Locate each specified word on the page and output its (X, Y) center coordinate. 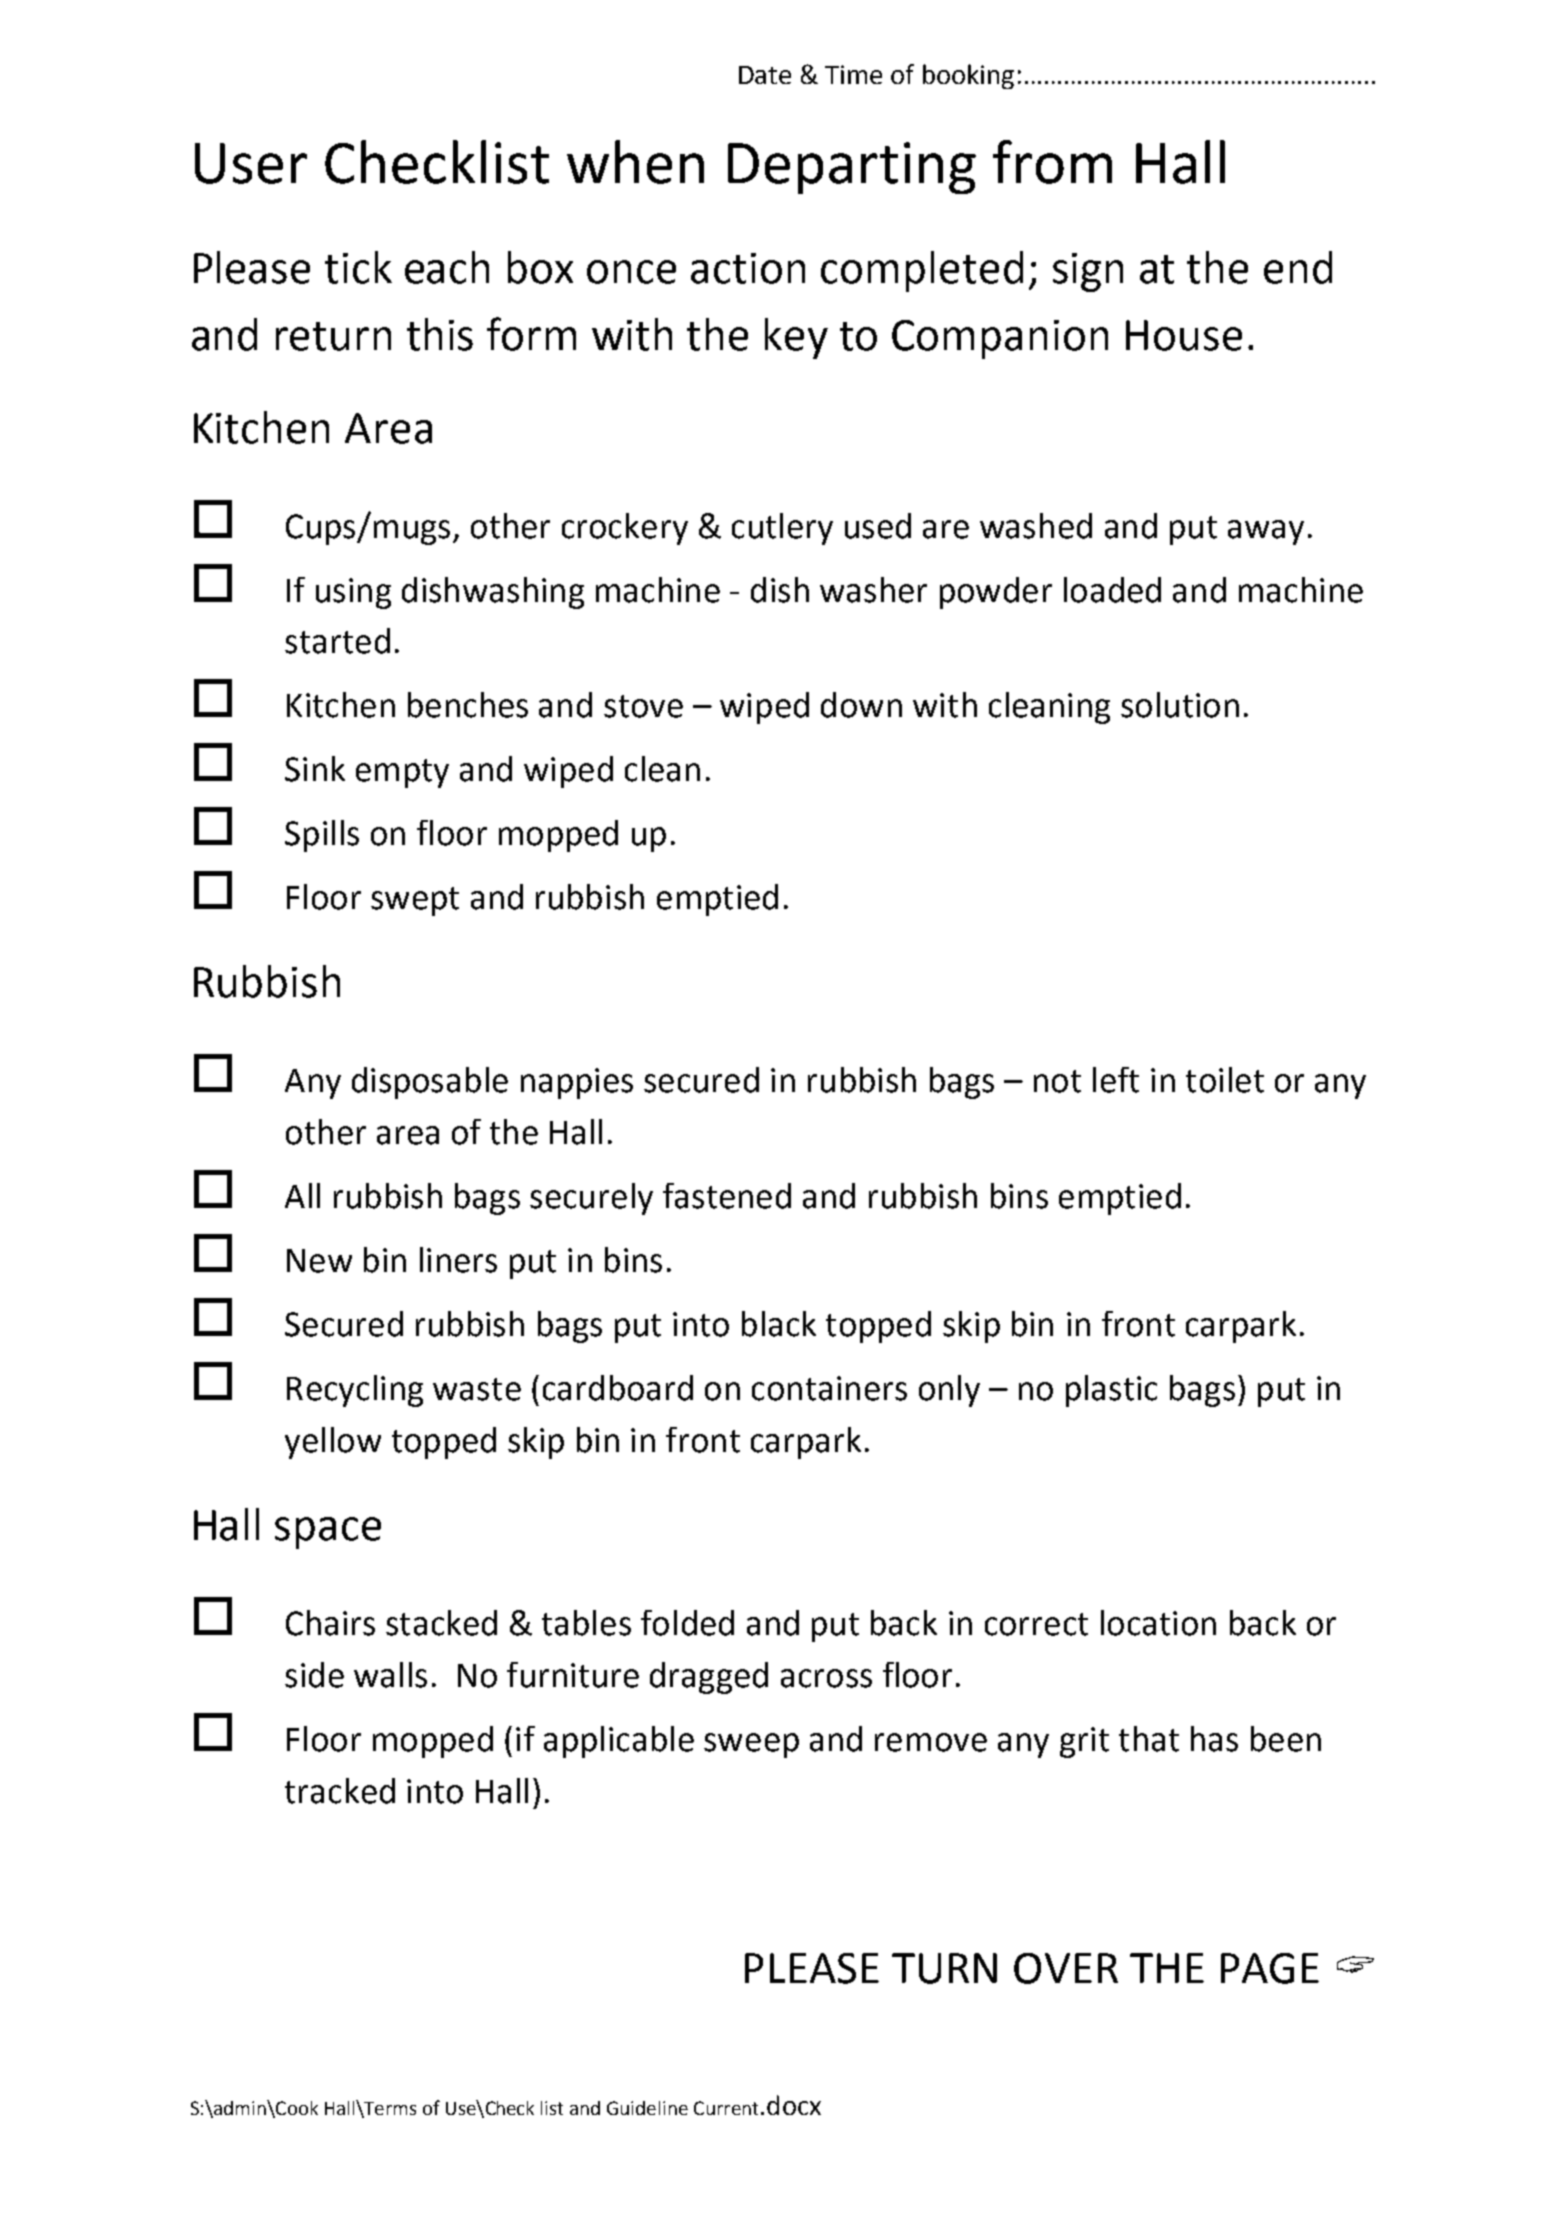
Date (765, 75)
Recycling (355, 1391)
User (251, 163)
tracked (340, 1791)
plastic (1111, 1391)
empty (402, 773)
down (861, 705)
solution (1180, 705)
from (1052, 162)
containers (829, 1388)
